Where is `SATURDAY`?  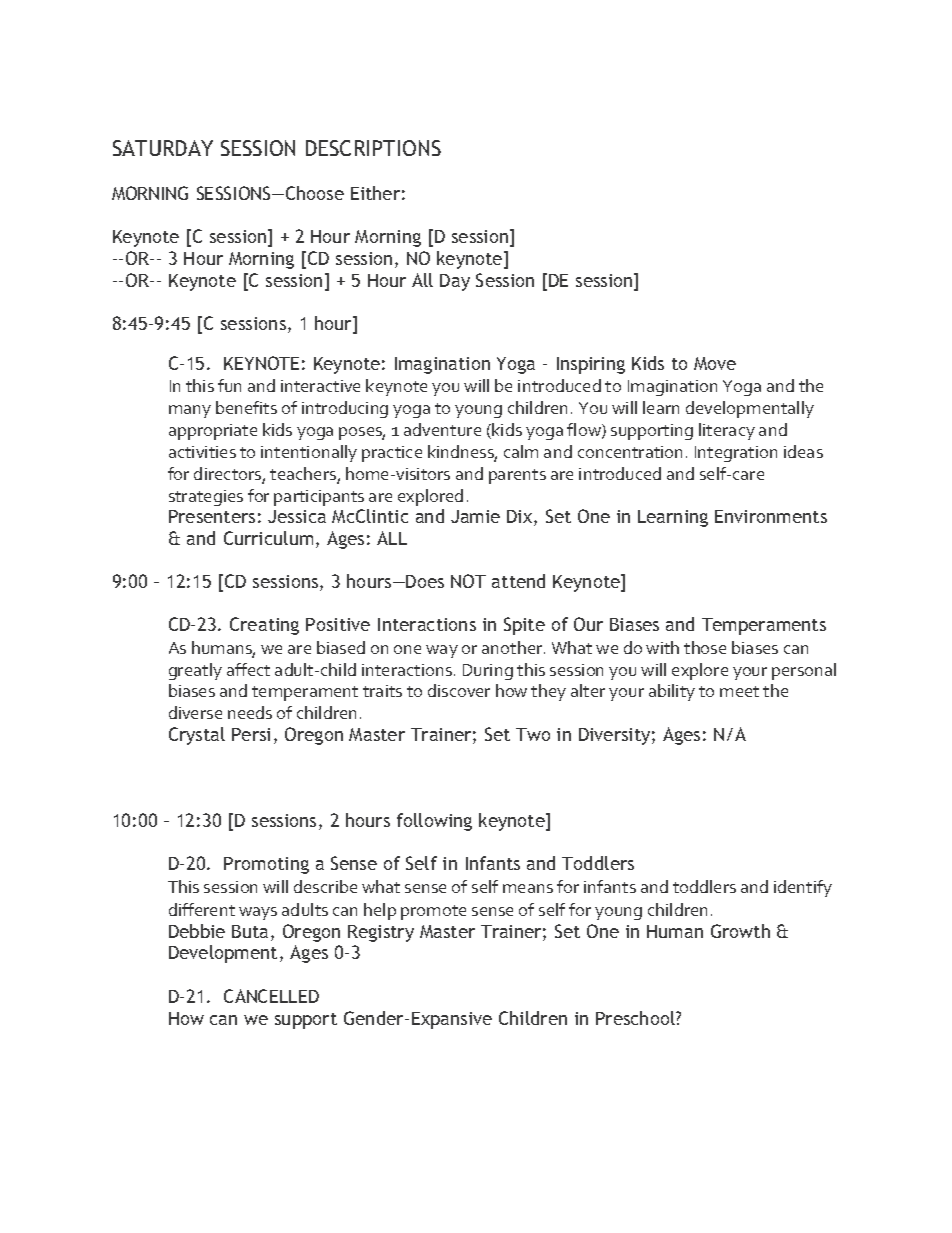
SATURDAY is located at coordinates (163, 148).
